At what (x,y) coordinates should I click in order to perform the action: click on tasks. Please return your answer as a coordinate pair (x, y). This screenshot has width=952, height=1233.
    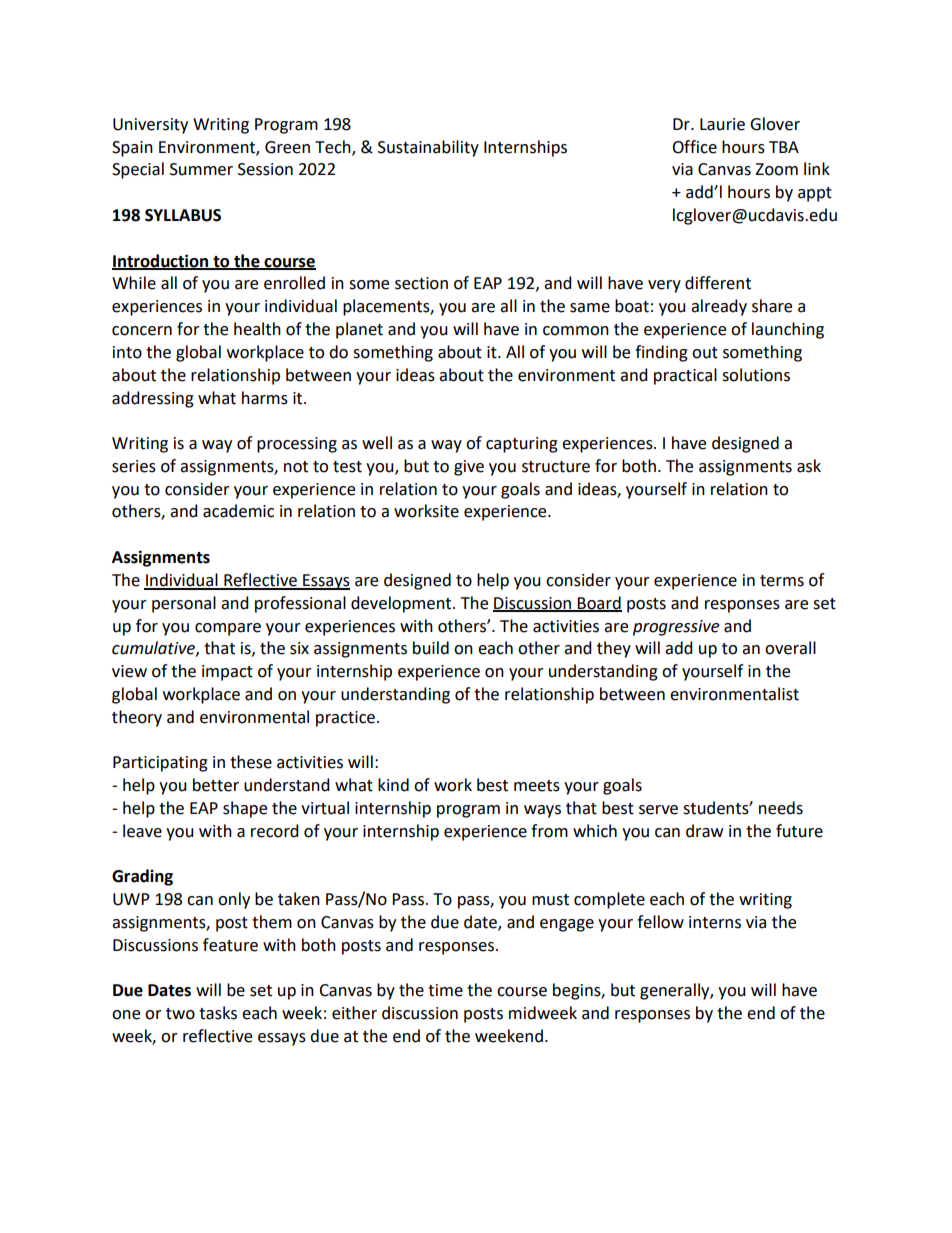
    Looking at the image, I should click on (218, 1013).
